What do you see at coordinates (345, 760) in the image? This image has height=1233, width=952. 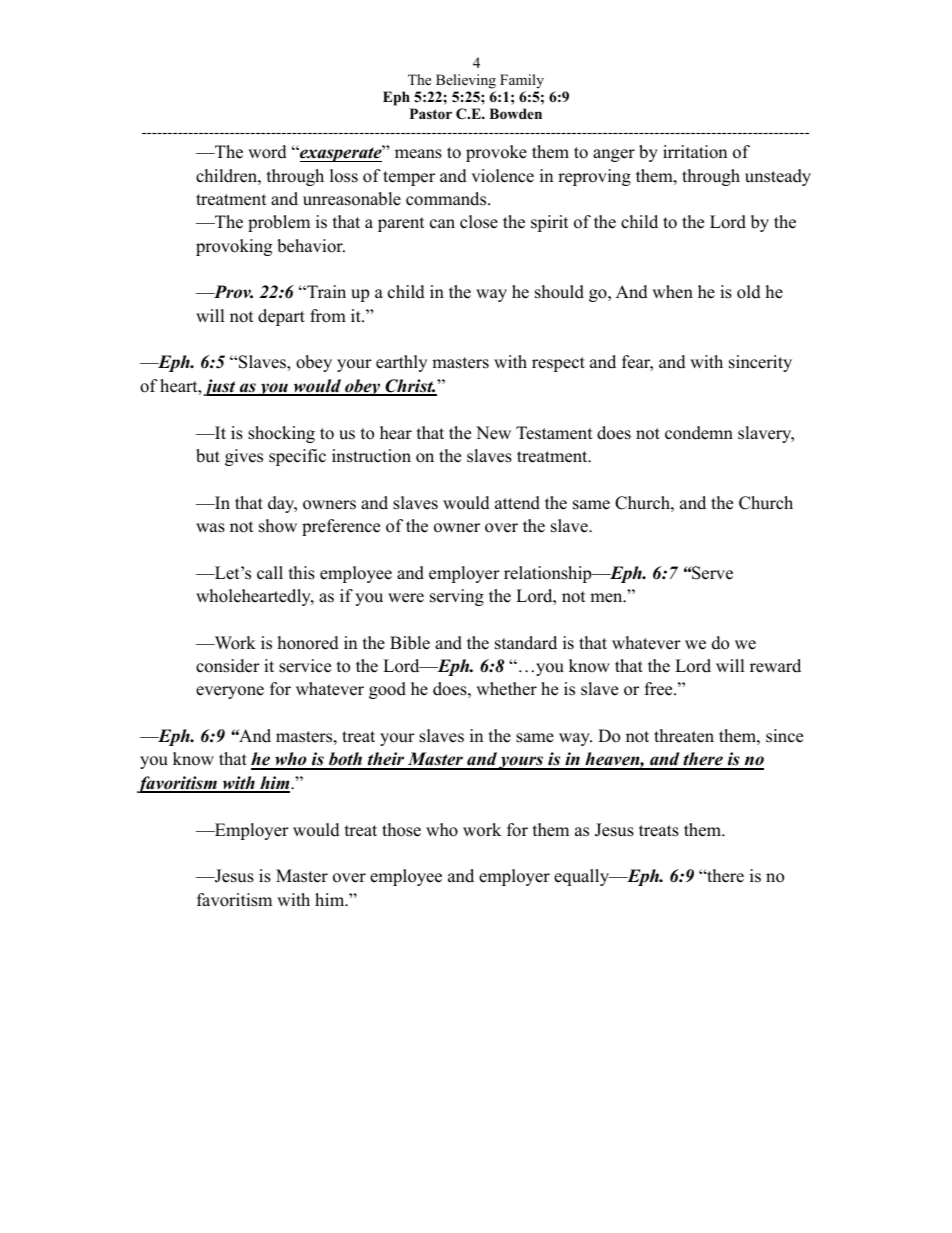 I see `both` at bounding box center [345, 760].
